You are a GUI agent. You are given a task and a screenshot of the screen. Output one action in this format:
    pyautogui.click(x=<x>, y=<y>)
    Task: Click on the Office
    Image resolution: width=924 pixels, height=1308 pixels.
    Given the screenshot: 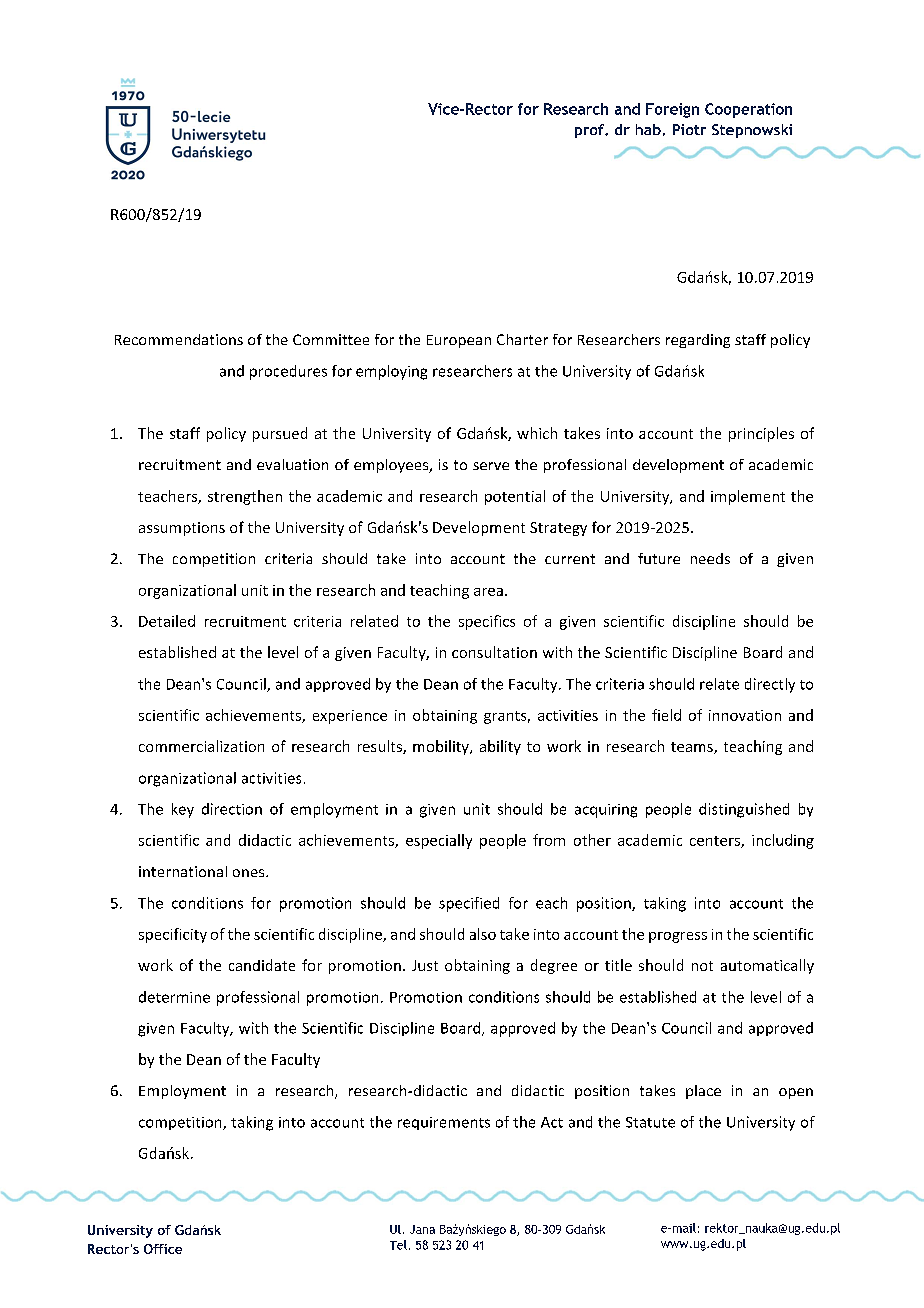 What is the action you would take?
    pyautogui.click(x=163, y=1249)
